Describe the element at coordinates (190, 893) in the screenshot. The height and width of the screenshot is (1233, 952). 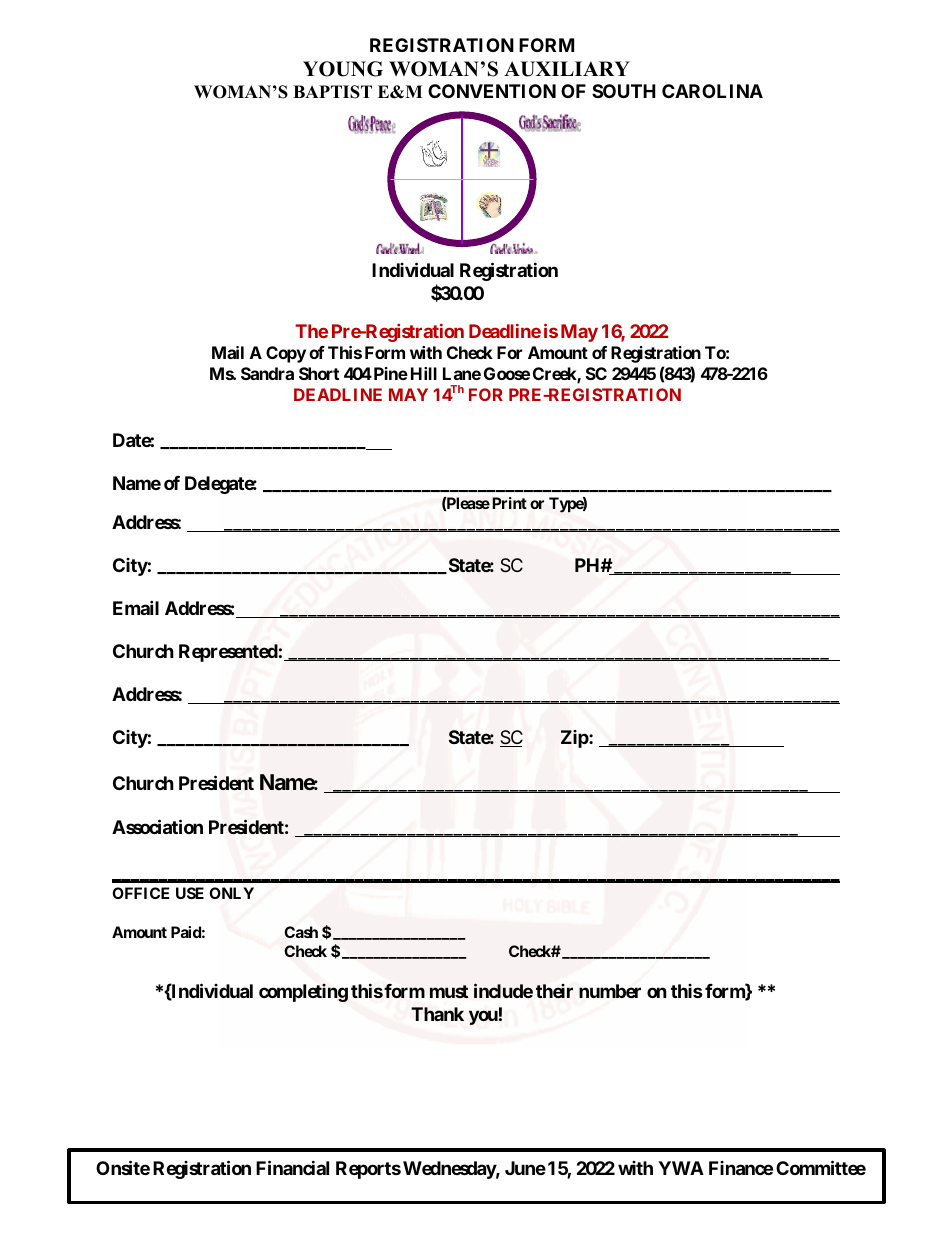
I see `USE` at that location.
